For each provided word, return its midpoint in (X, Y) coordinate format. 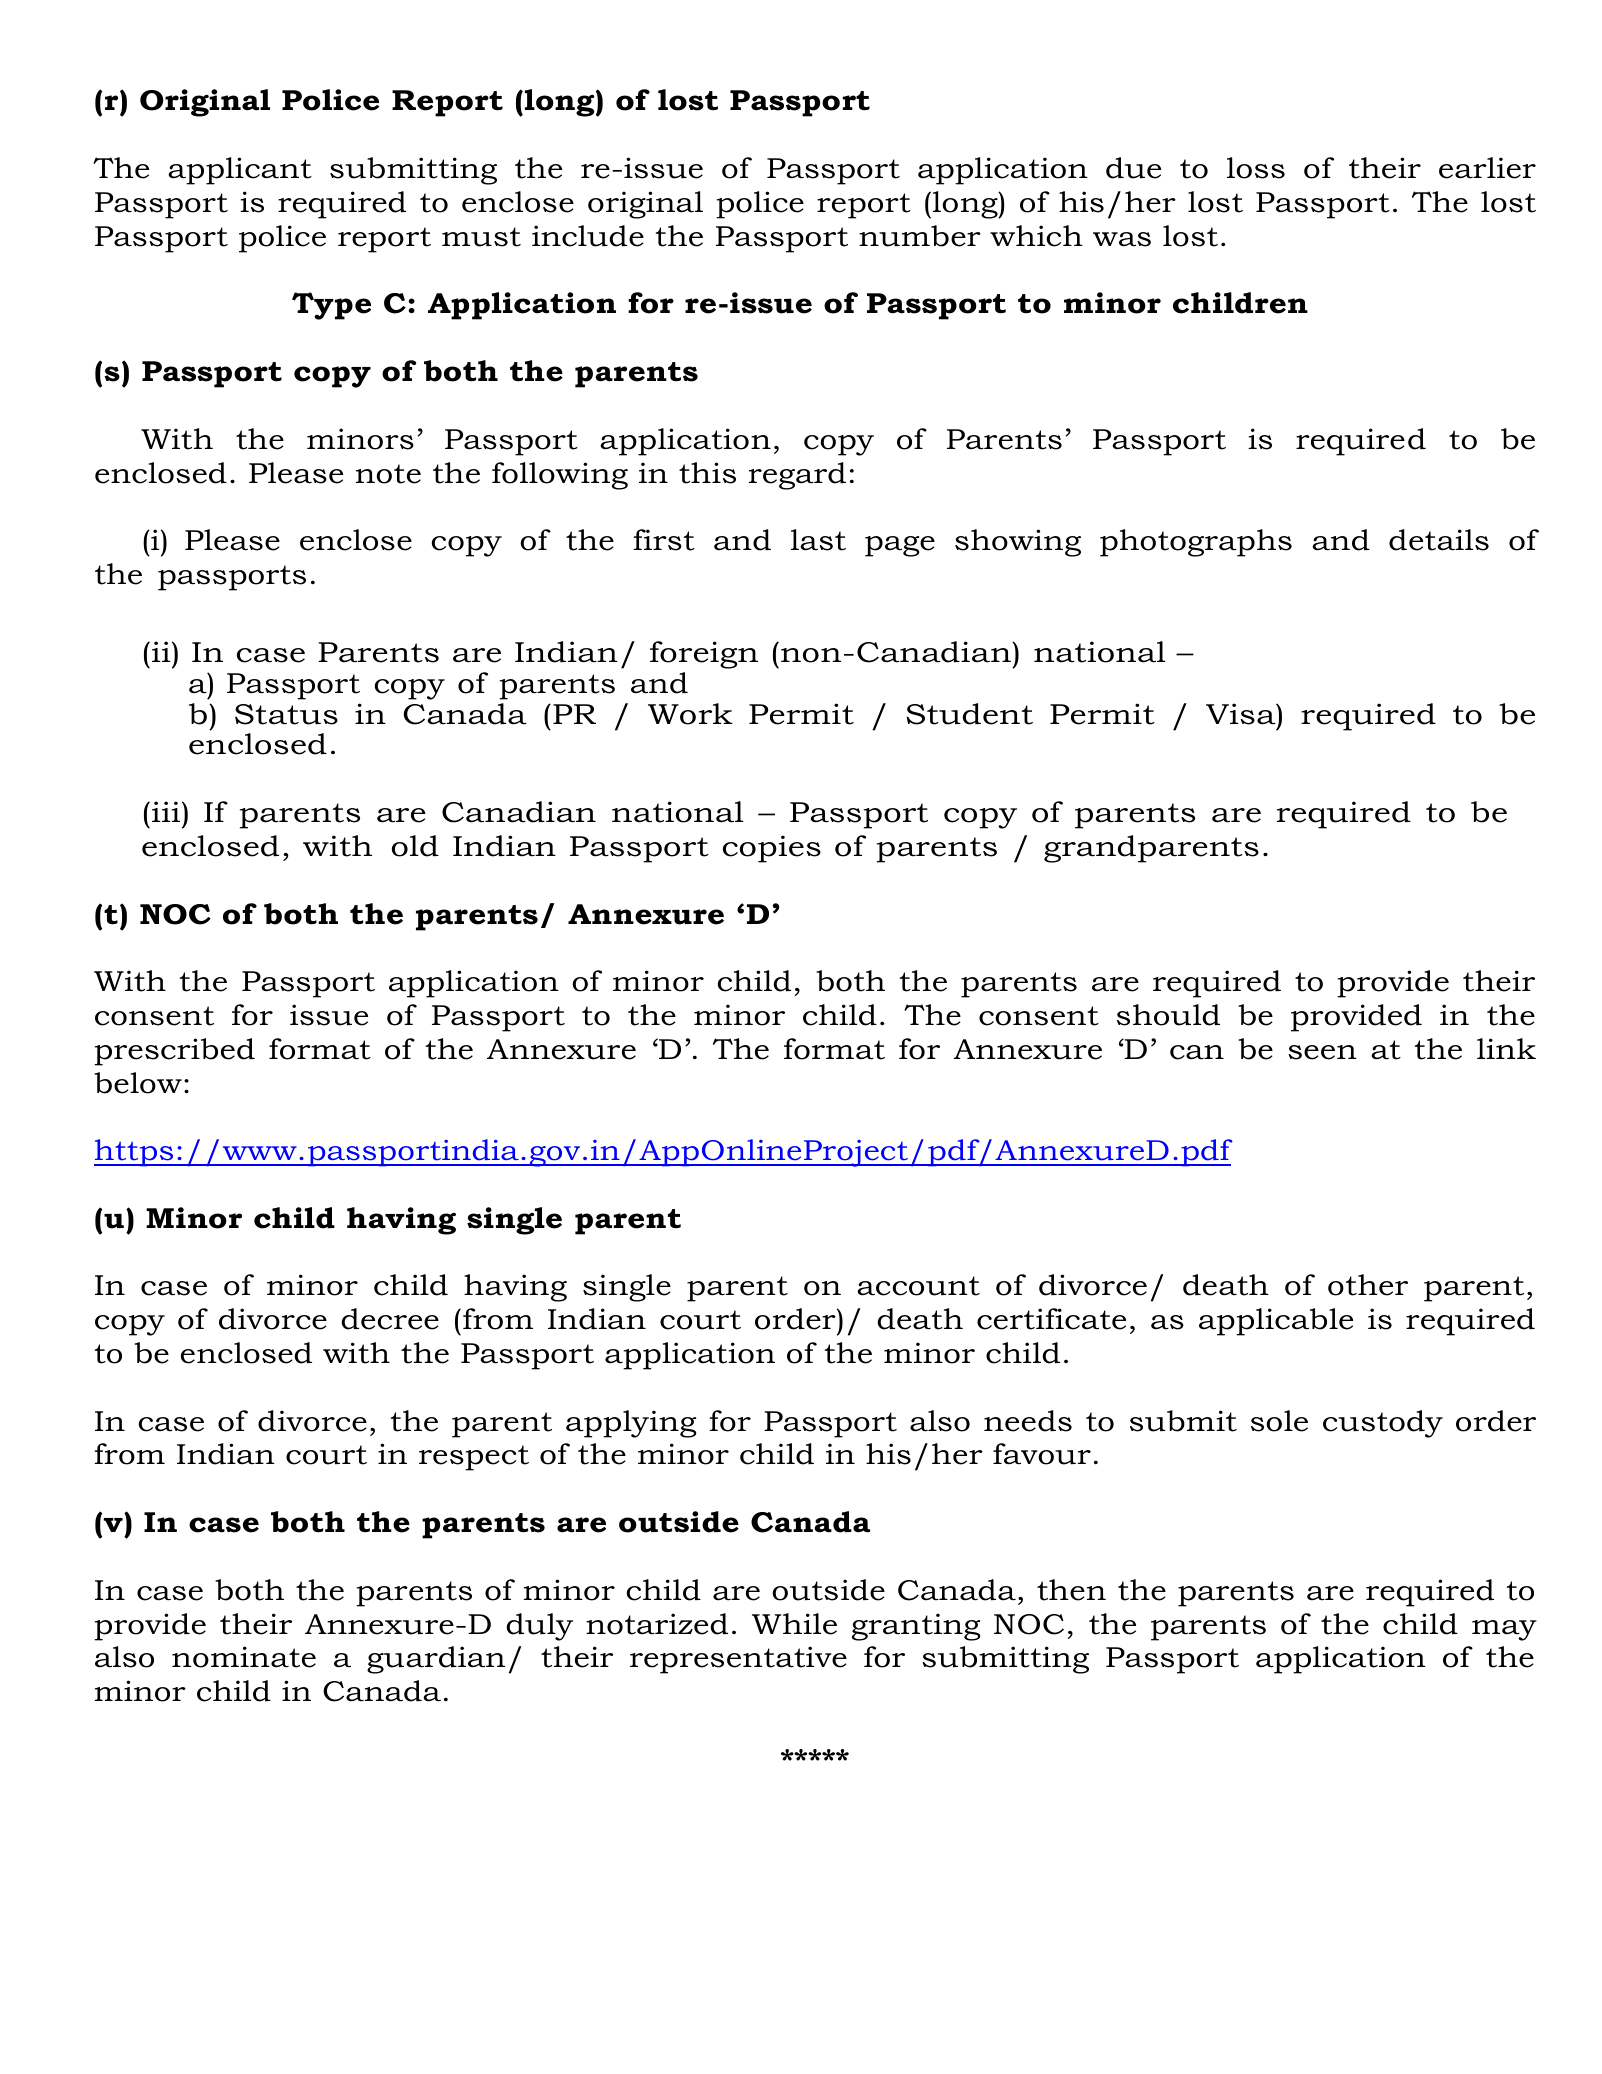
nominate (244, 1657)
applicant (240, 171)
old (415, 846)
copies (772, 849)
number (920, 236)
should (1168, 1015)
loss (1256, 168)
